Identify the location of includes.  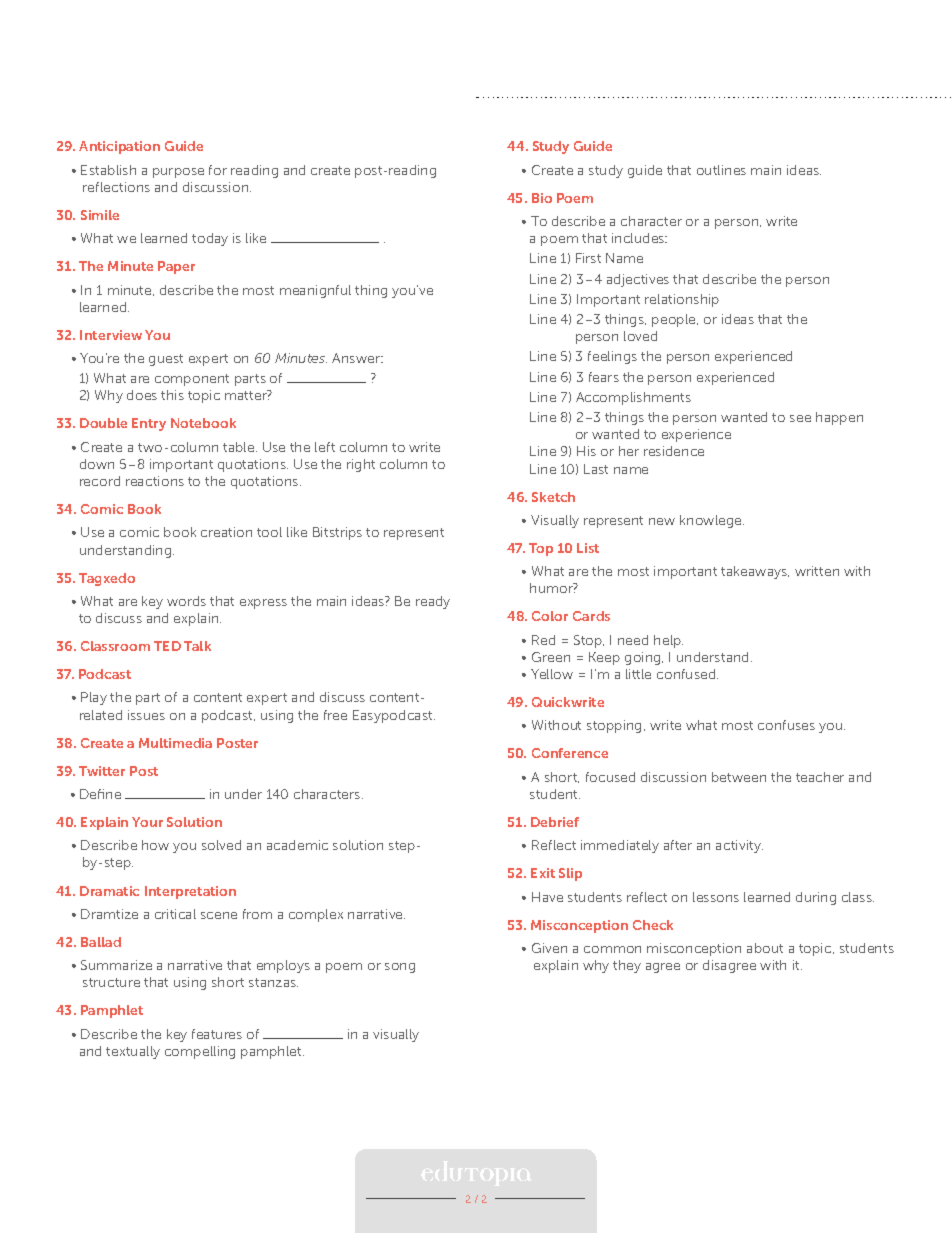
(639, 238).
